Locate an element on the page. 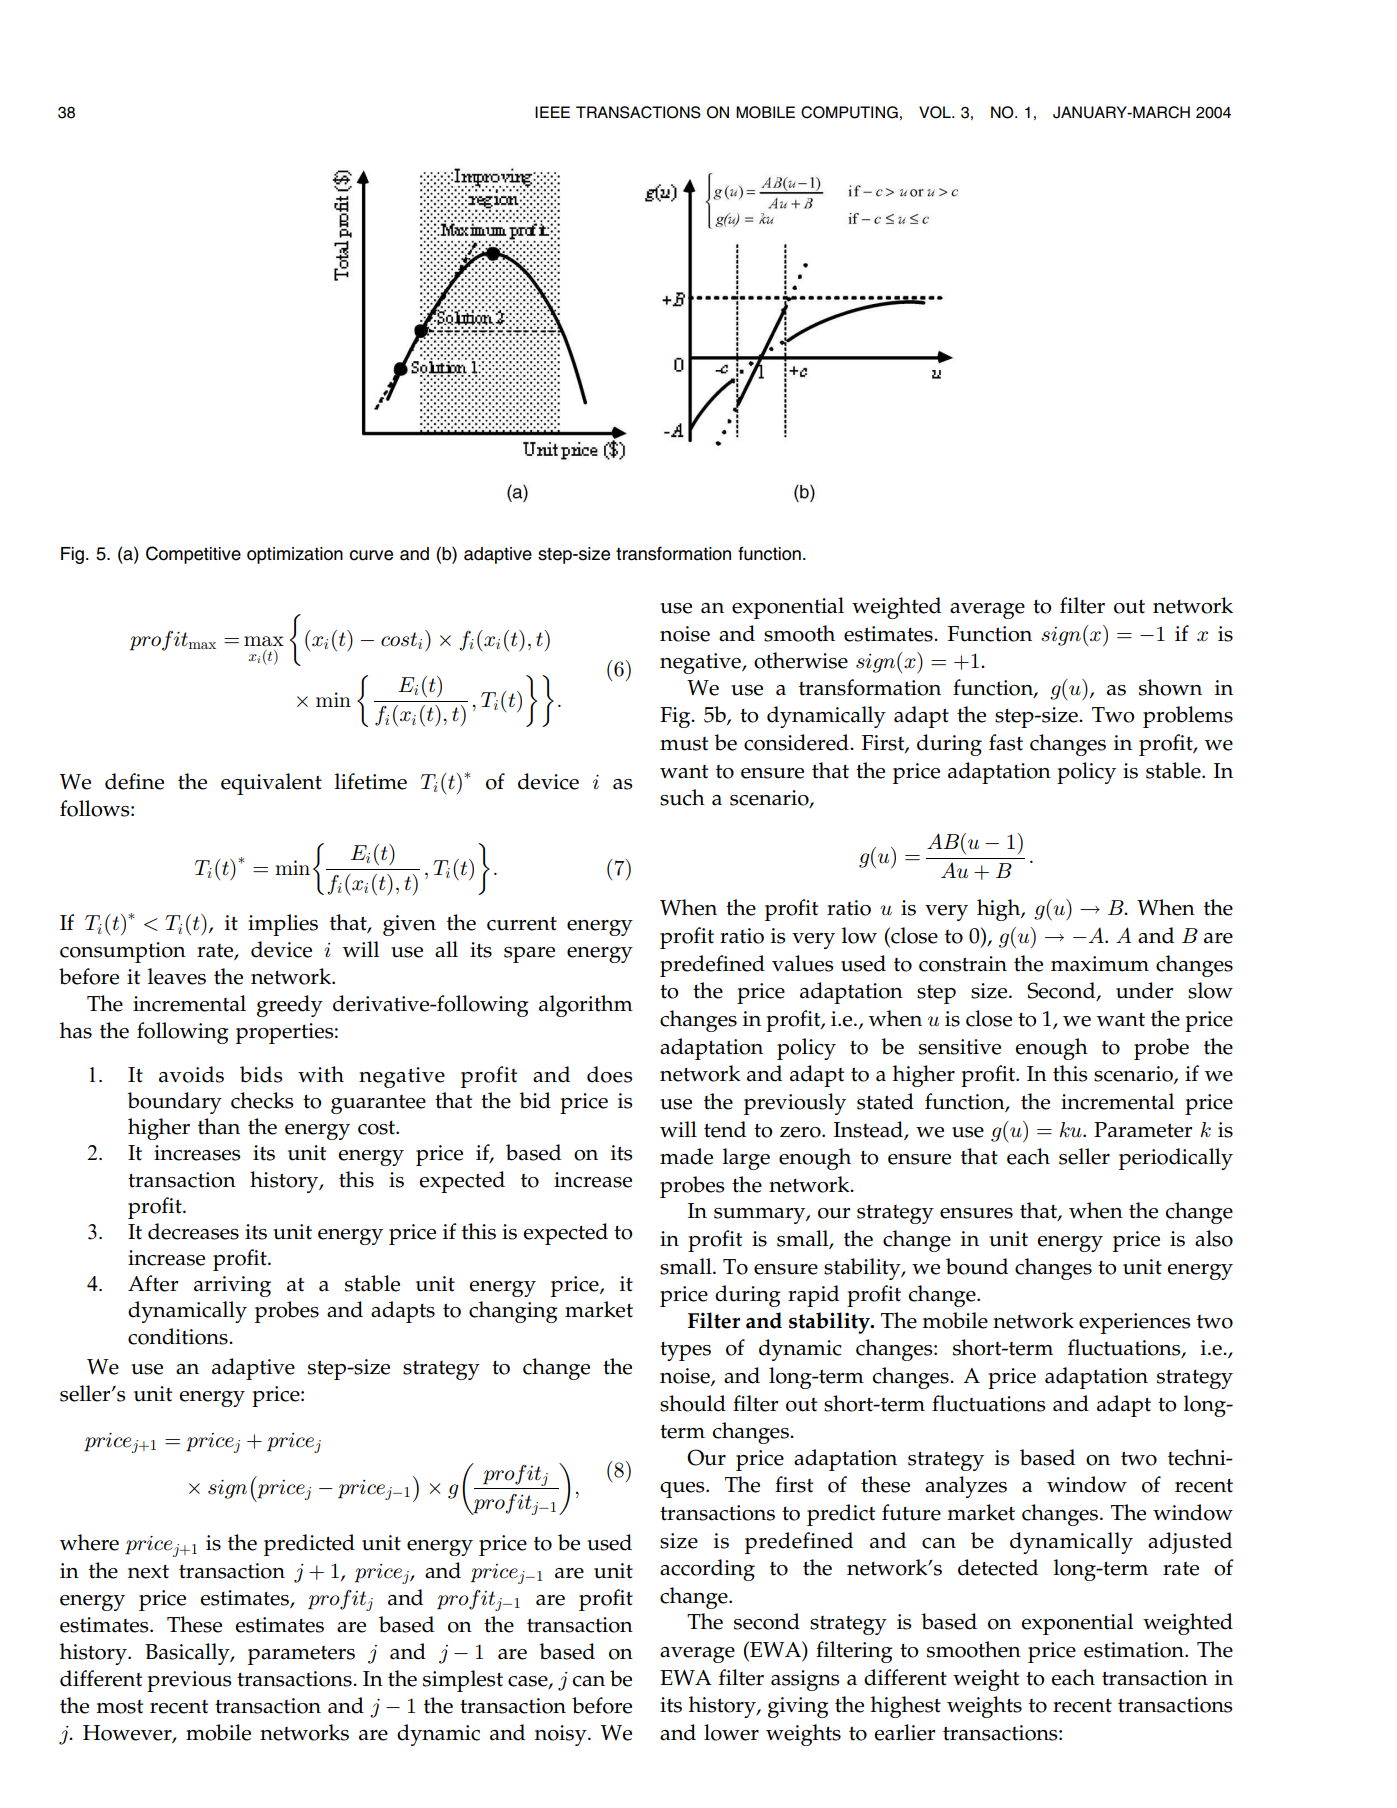 This page has width=1397, height=1808. VOL is located at coordinates (936, 112).
